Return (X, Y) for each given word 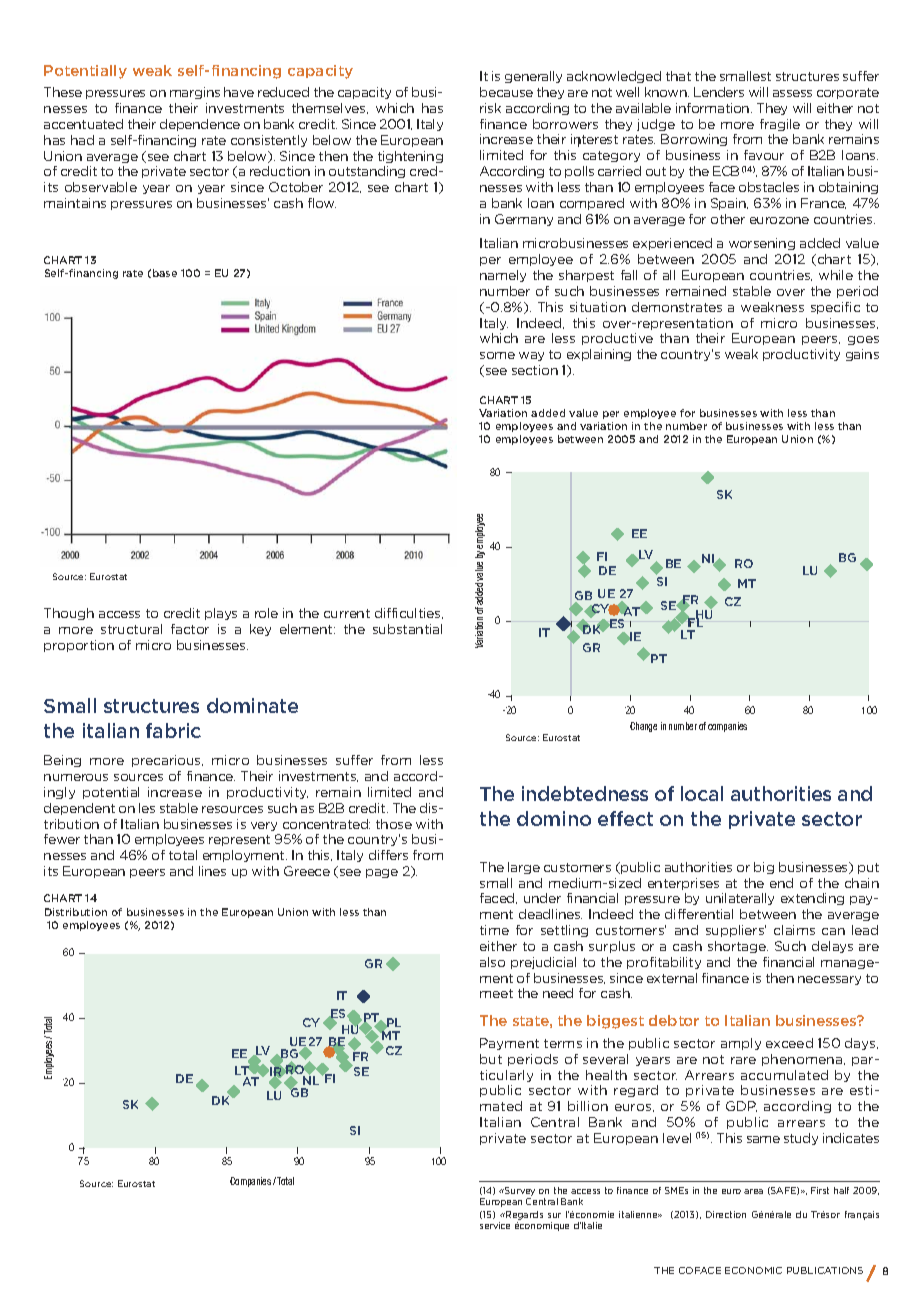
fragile (780, 125)
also (492, 962)
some (497, 355)
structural (131, 629)
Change (643, 727)
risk (490, 108)
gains (862, 355)
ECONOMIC (753, 1270)
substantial (407, 629)
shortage (738, 947)
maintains (75, 203)
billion (588, 1106)
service (495, 1225)
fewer (62, 839)
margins (195, 93)
